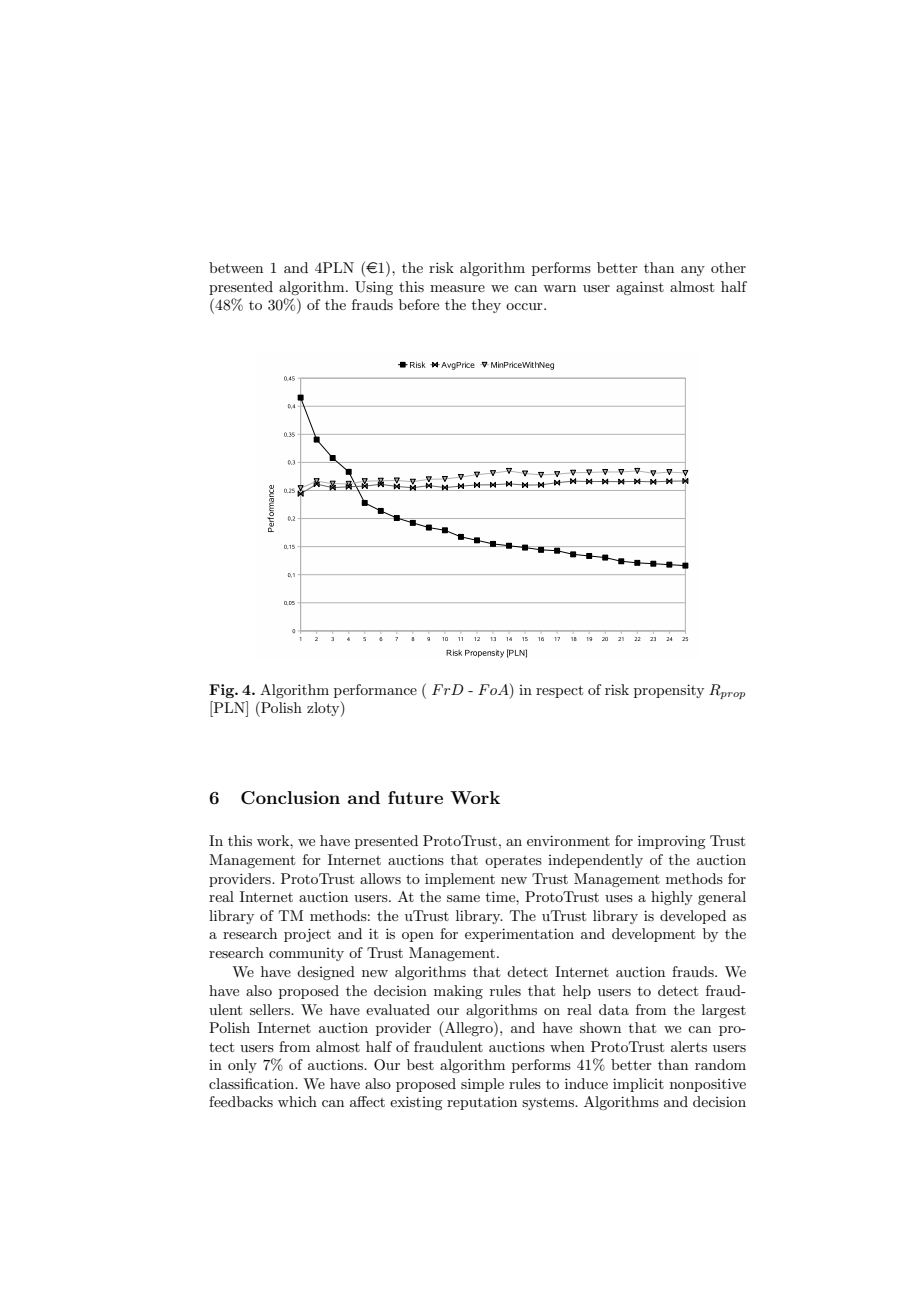  Describe the element at coordinates (236, 267) in the screenshot. I see `between` at that location.
